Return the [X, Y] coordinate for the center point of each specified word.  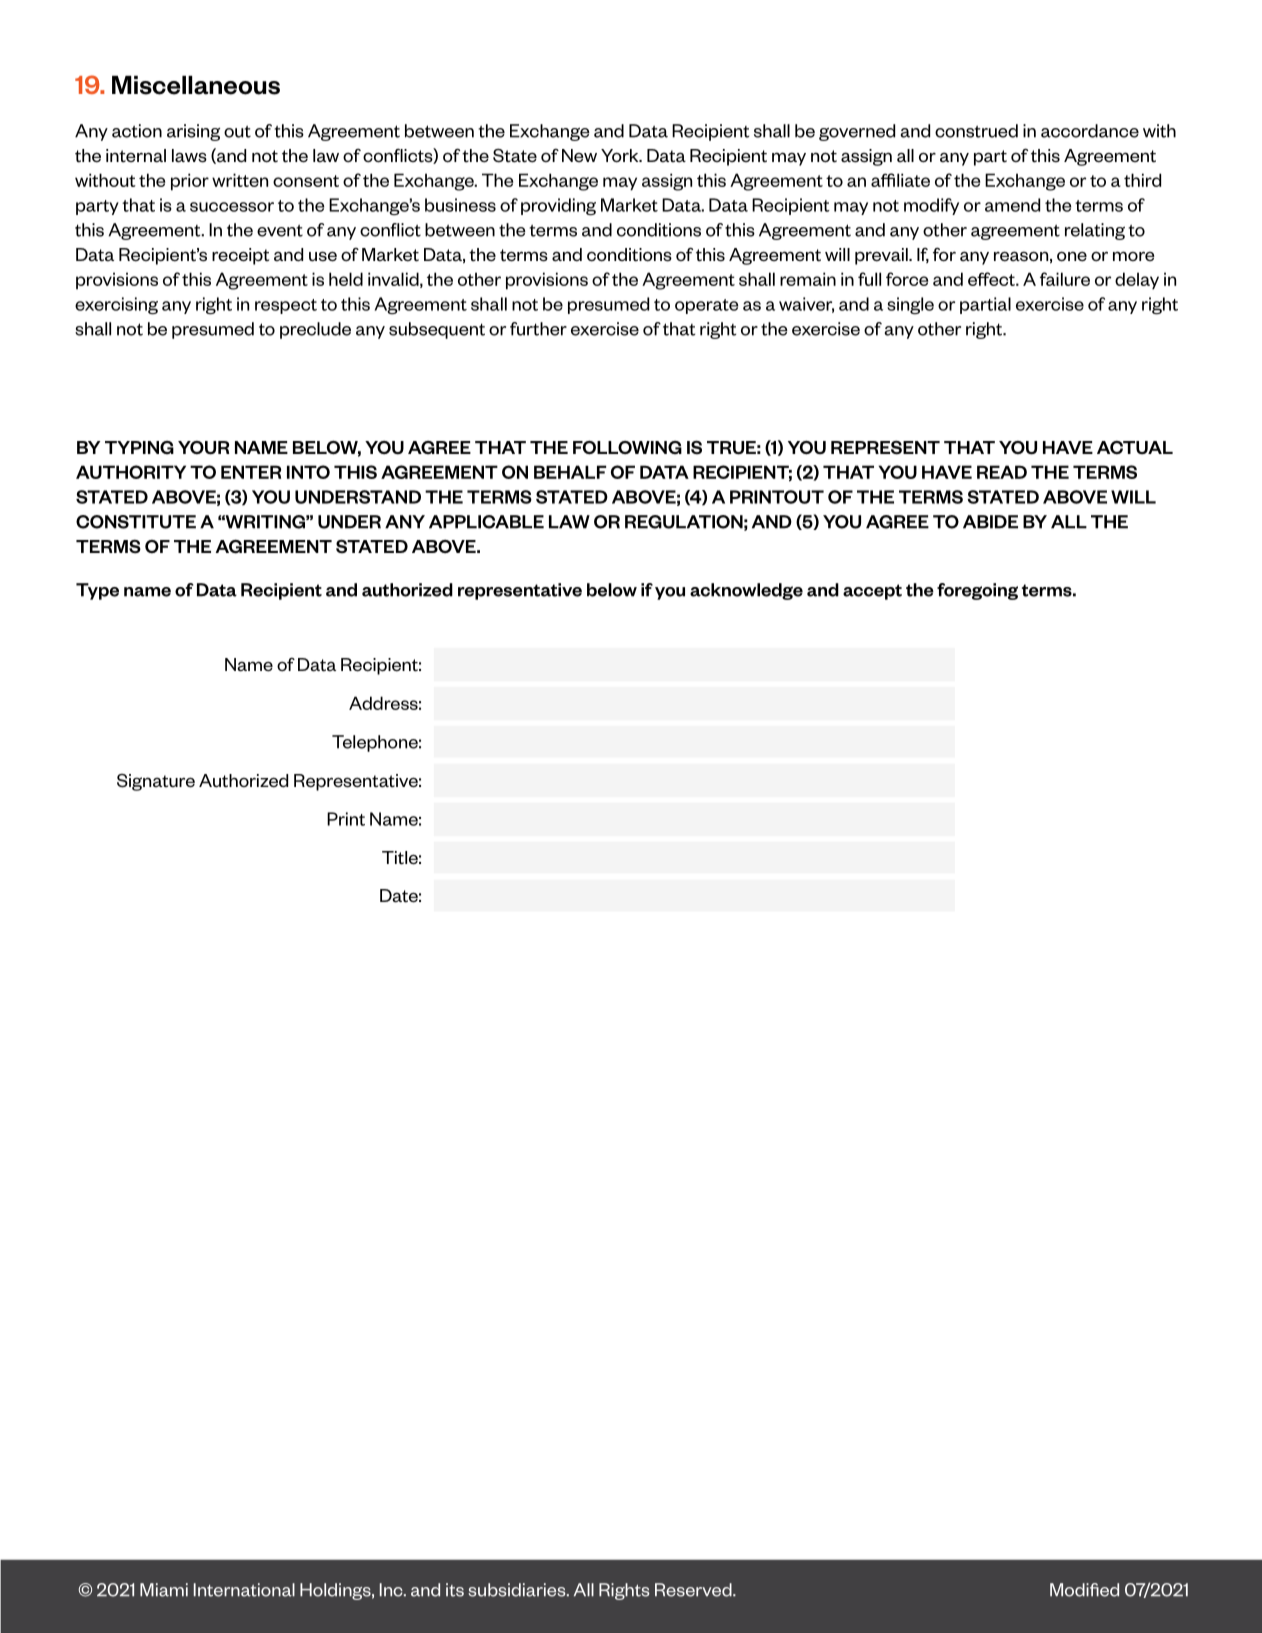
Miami [164, 1590]
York [621, 156]
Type [97, 591]
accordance [1090, 131]
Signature [156, 782]
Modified [1084, 1590]
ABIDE [990, 522]
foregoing [977, 591]
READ [1002, 472]
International [244, 1590]
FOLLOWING [627, 448]
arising [193, 132]
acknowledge [746, 591]
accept [872, 592]
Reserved [694, 1590]
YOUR [203, 448]
